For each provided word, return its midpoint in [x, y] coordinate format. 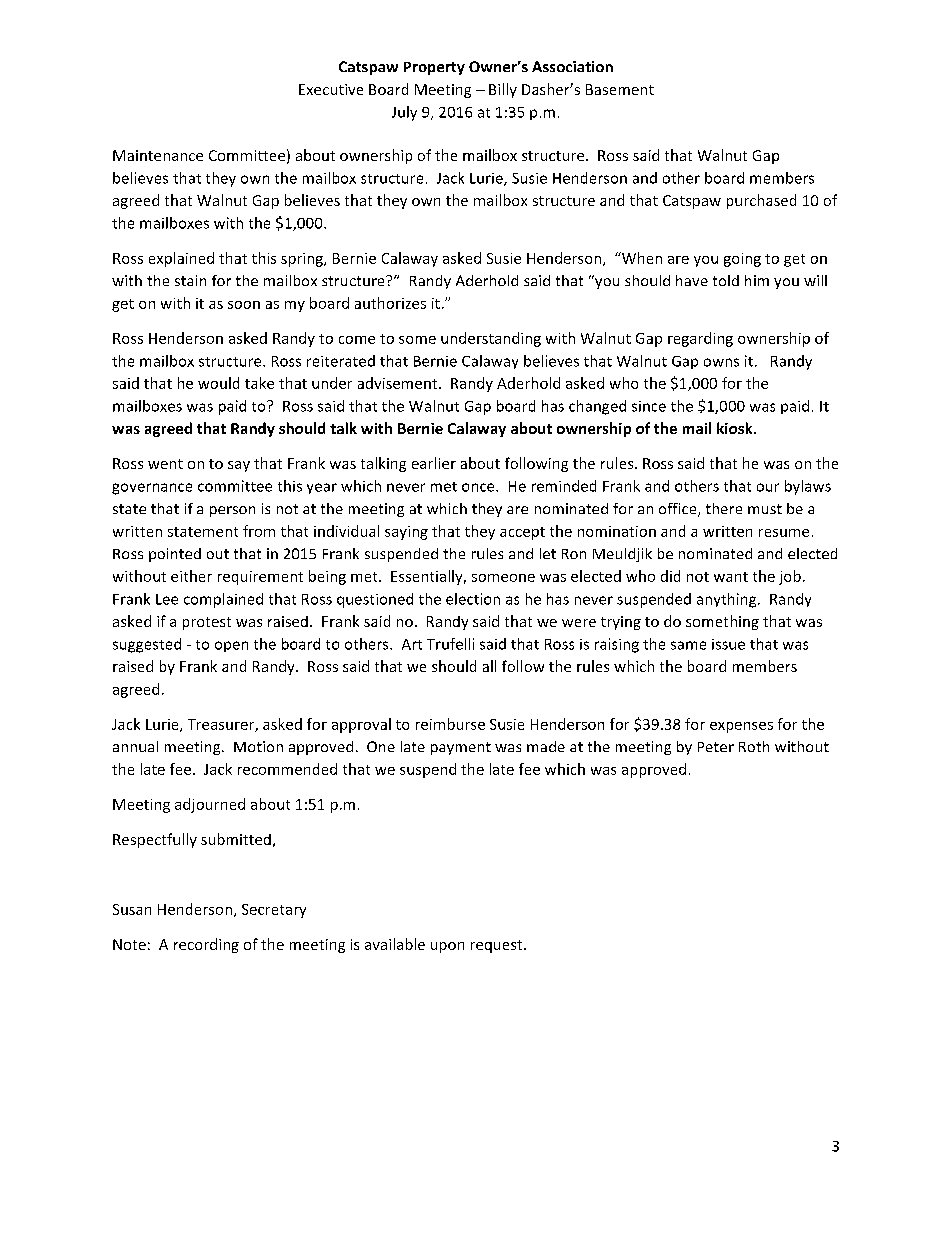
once [479, 487]
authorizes [390, 303]
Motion [258, 746]
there [724, 508]
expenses [741, 727]
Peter [716, 747]
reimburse [450, 724]
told [726, 280]
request [498, 946]
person [232, 511]
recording [206, 945]
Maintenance [158, 155]
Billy [503, 90]
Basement [620, 89]
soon [244, 305]
